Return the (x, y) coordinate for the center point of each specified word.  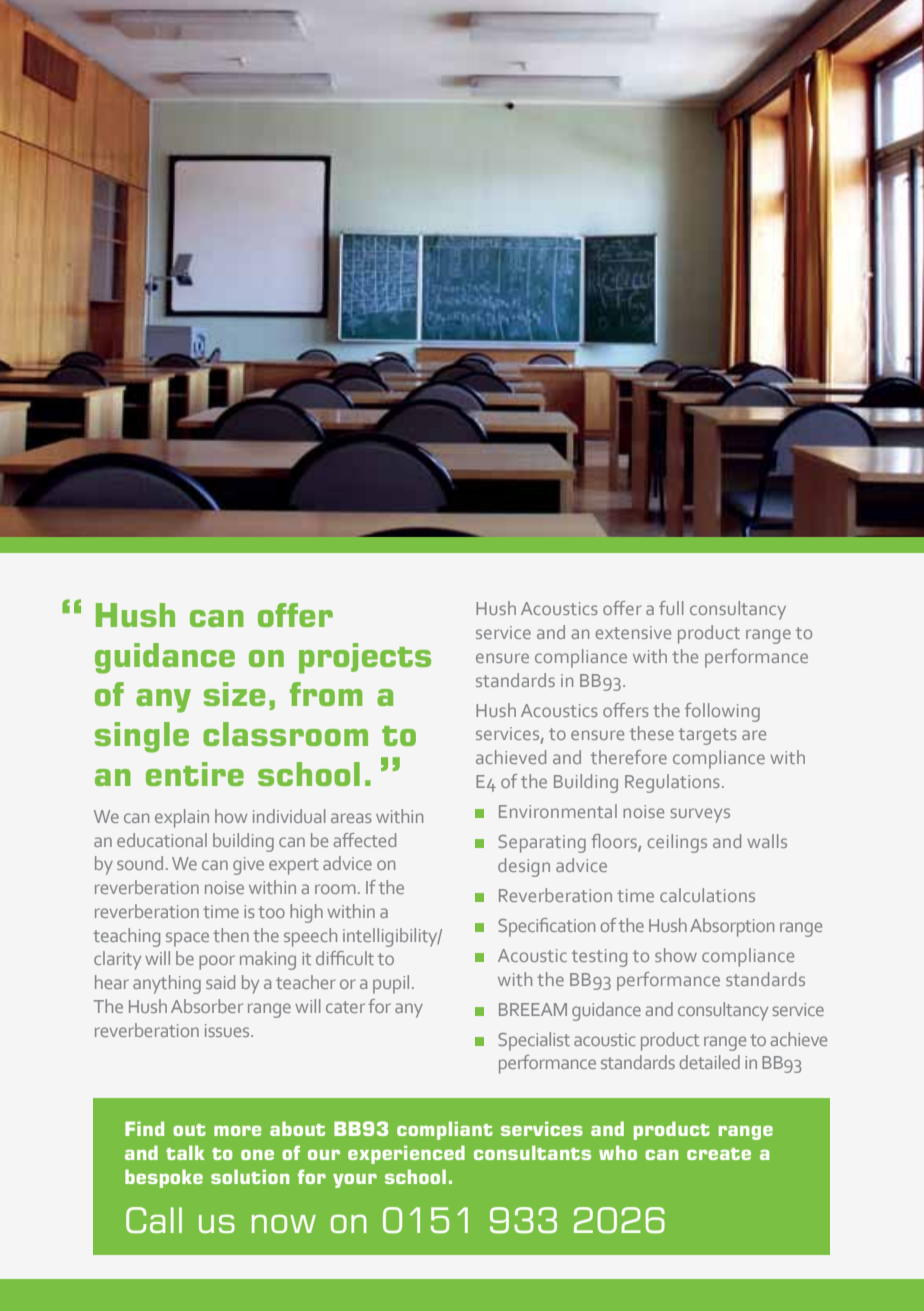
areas (351, 818)
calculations (707, 895)
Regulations (672, 783)
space (187, 939)
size (234, 694)
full (671, 608)
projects (365, 658)
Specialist (534, 1041)
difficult (345, 958)
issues (228, 1030)
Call (154, 1220)
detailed (709, 1062)
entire (195, 774)
